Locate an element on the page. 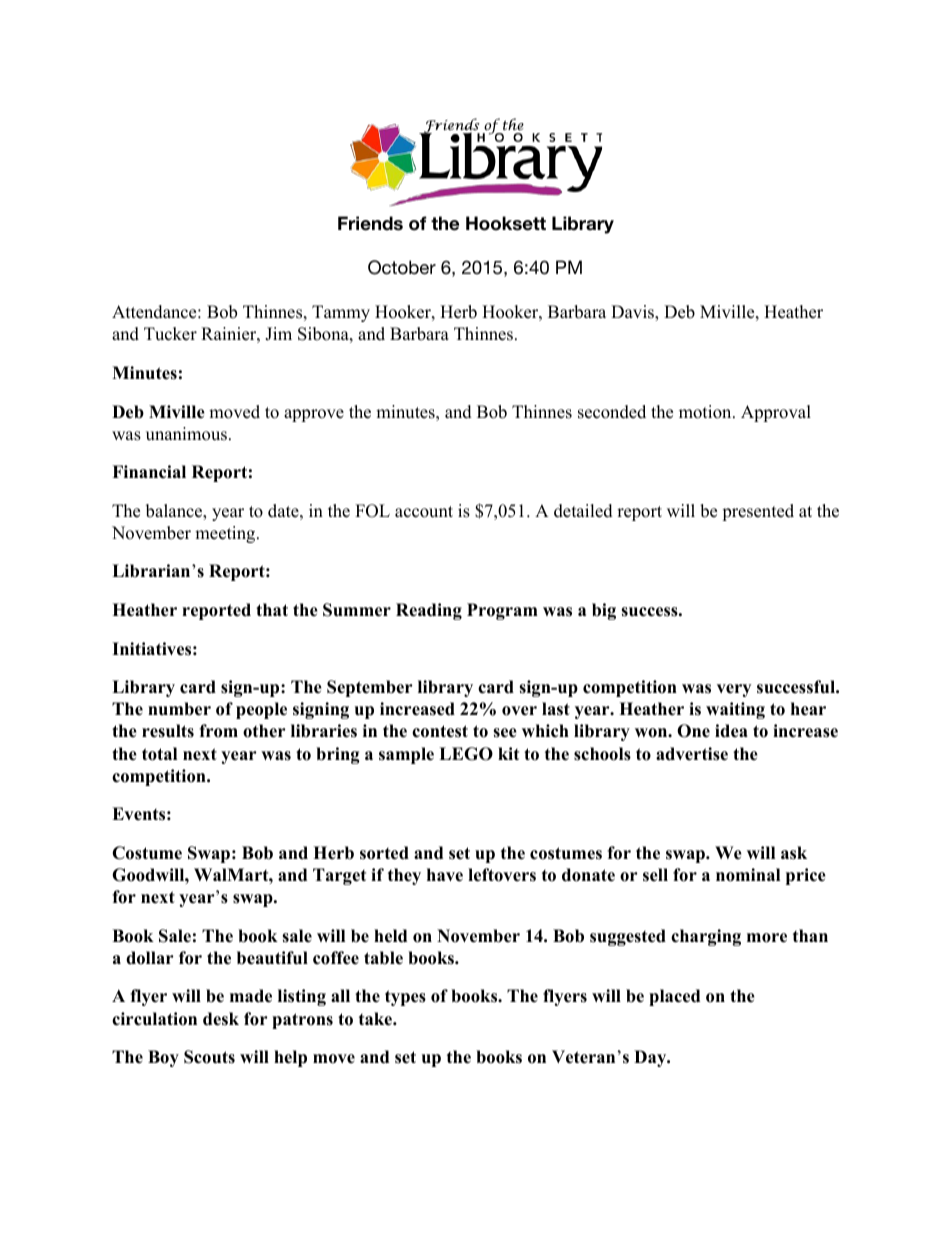  Program is located at coordinates (502, 611).
